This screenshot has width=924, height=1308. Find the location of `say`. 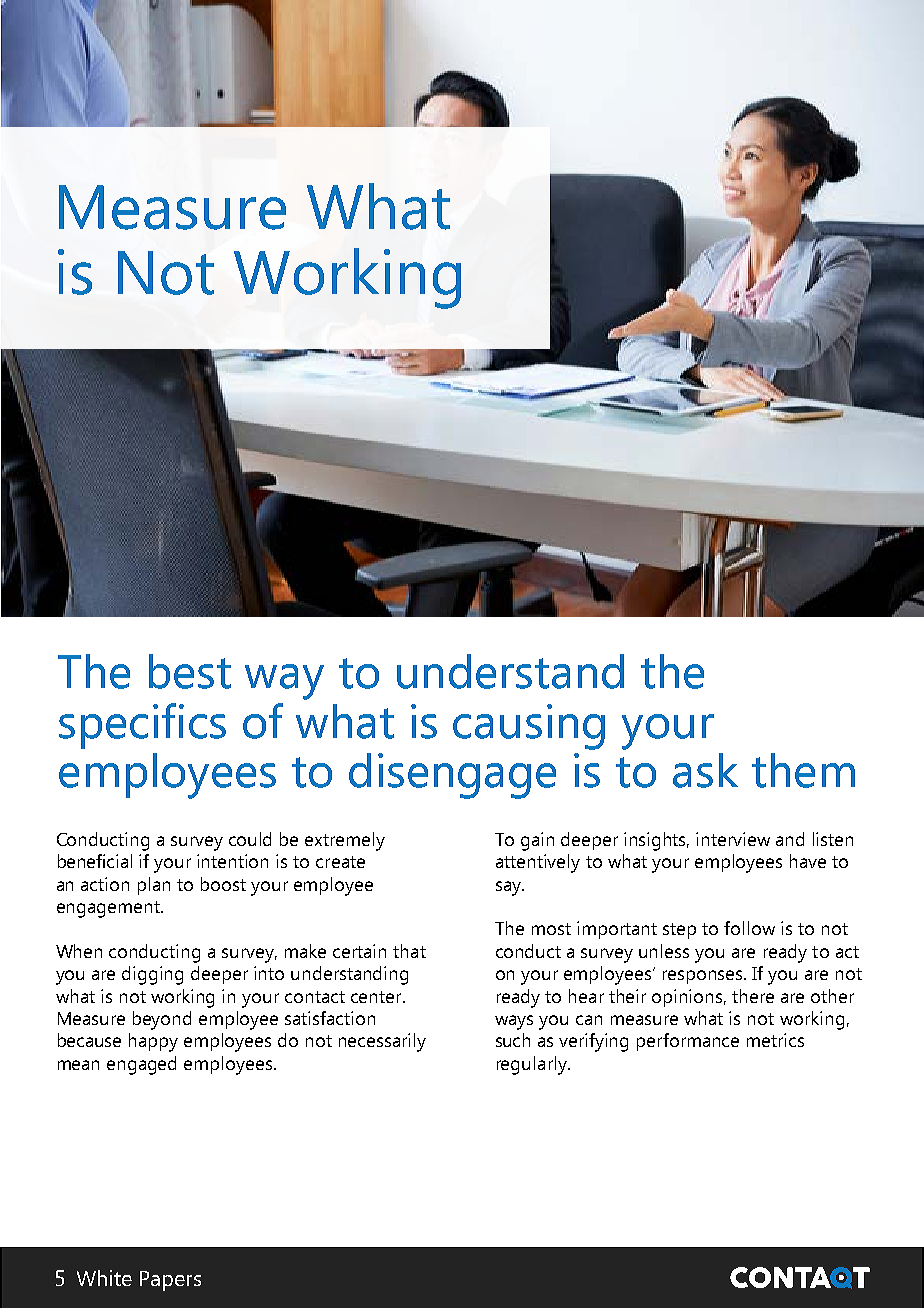

say is located at coordinates (510, 888).
